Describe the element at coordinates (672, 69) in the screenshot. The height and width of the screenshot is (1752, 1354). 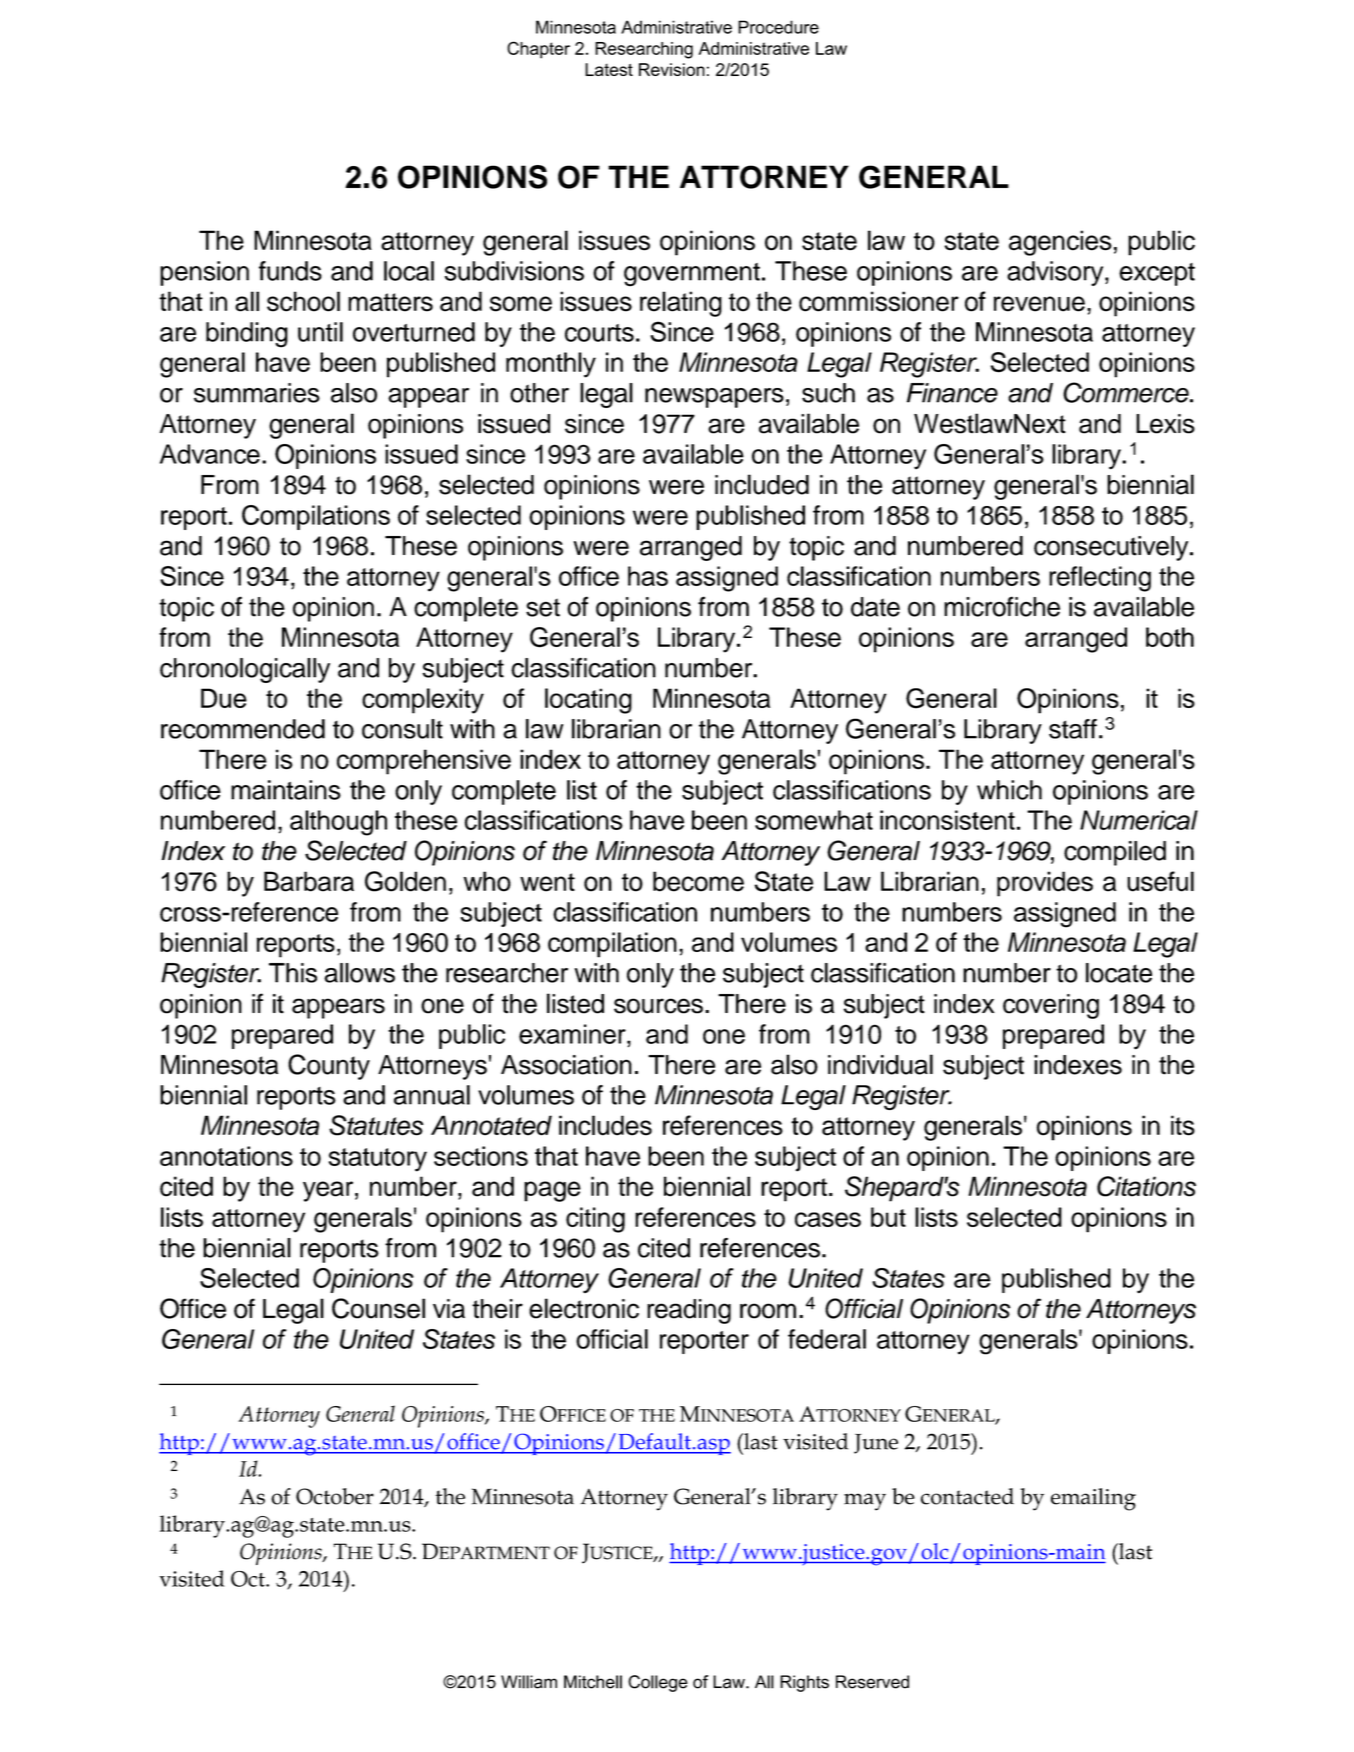
I see `Revision` at that location.
